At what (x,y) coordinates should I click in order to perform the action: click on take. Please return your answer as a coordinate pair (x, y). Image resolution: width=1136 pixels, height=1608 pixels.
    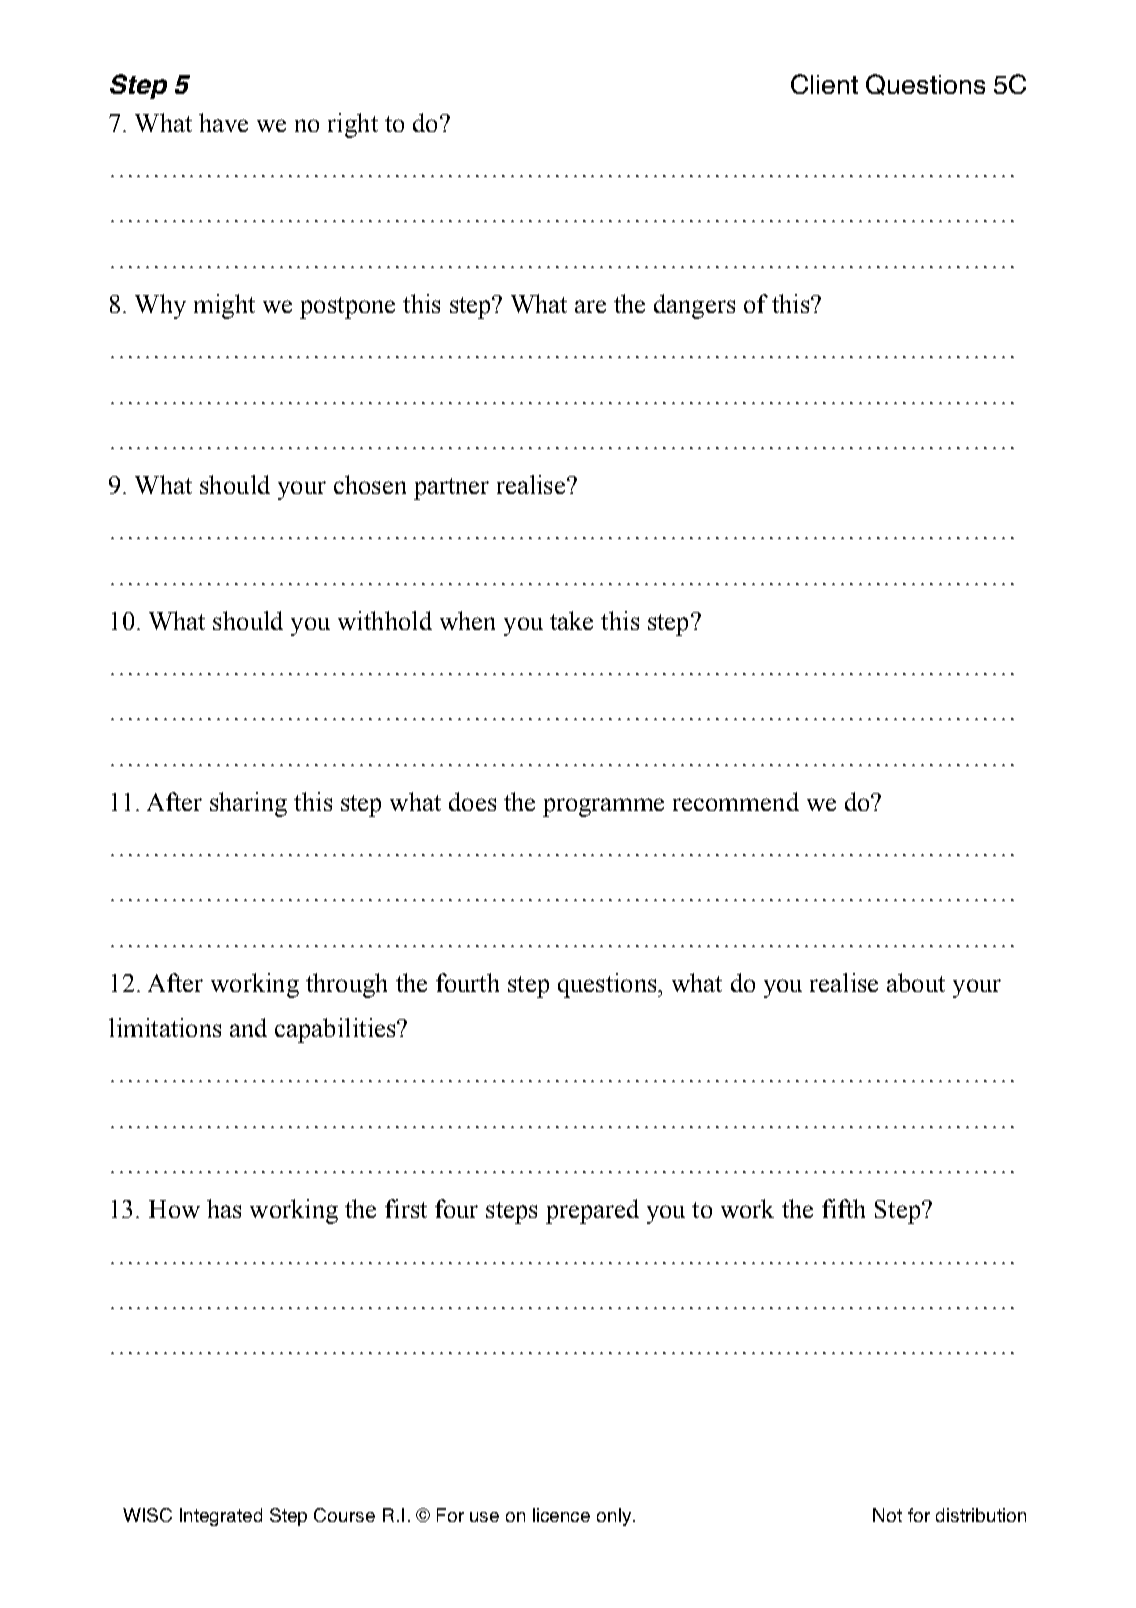
    Looking at the image, I should click on (571, 620).
